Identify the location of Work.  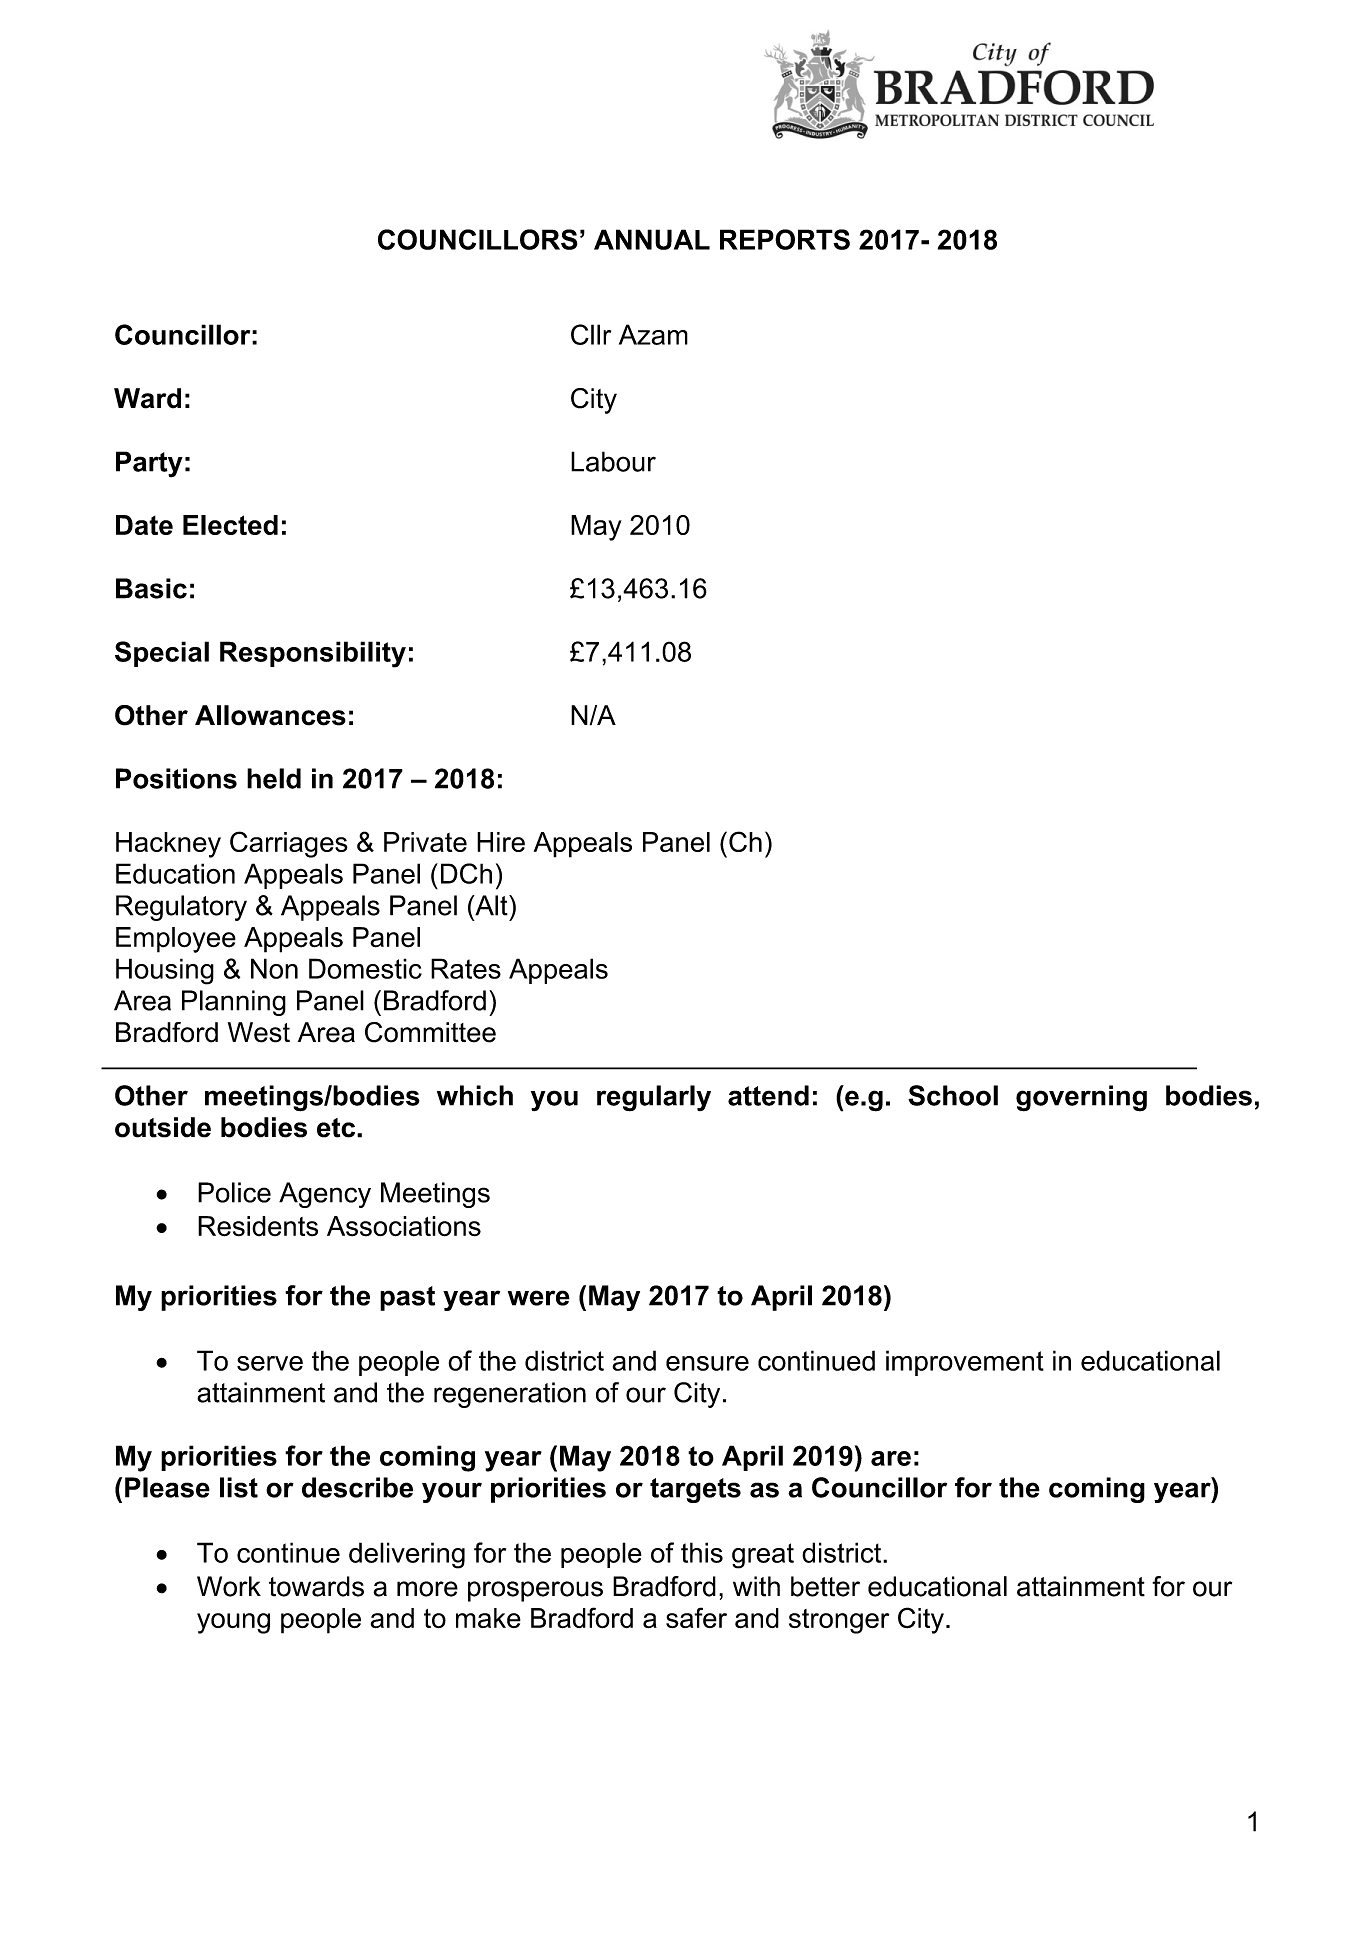
(229, 1586).
